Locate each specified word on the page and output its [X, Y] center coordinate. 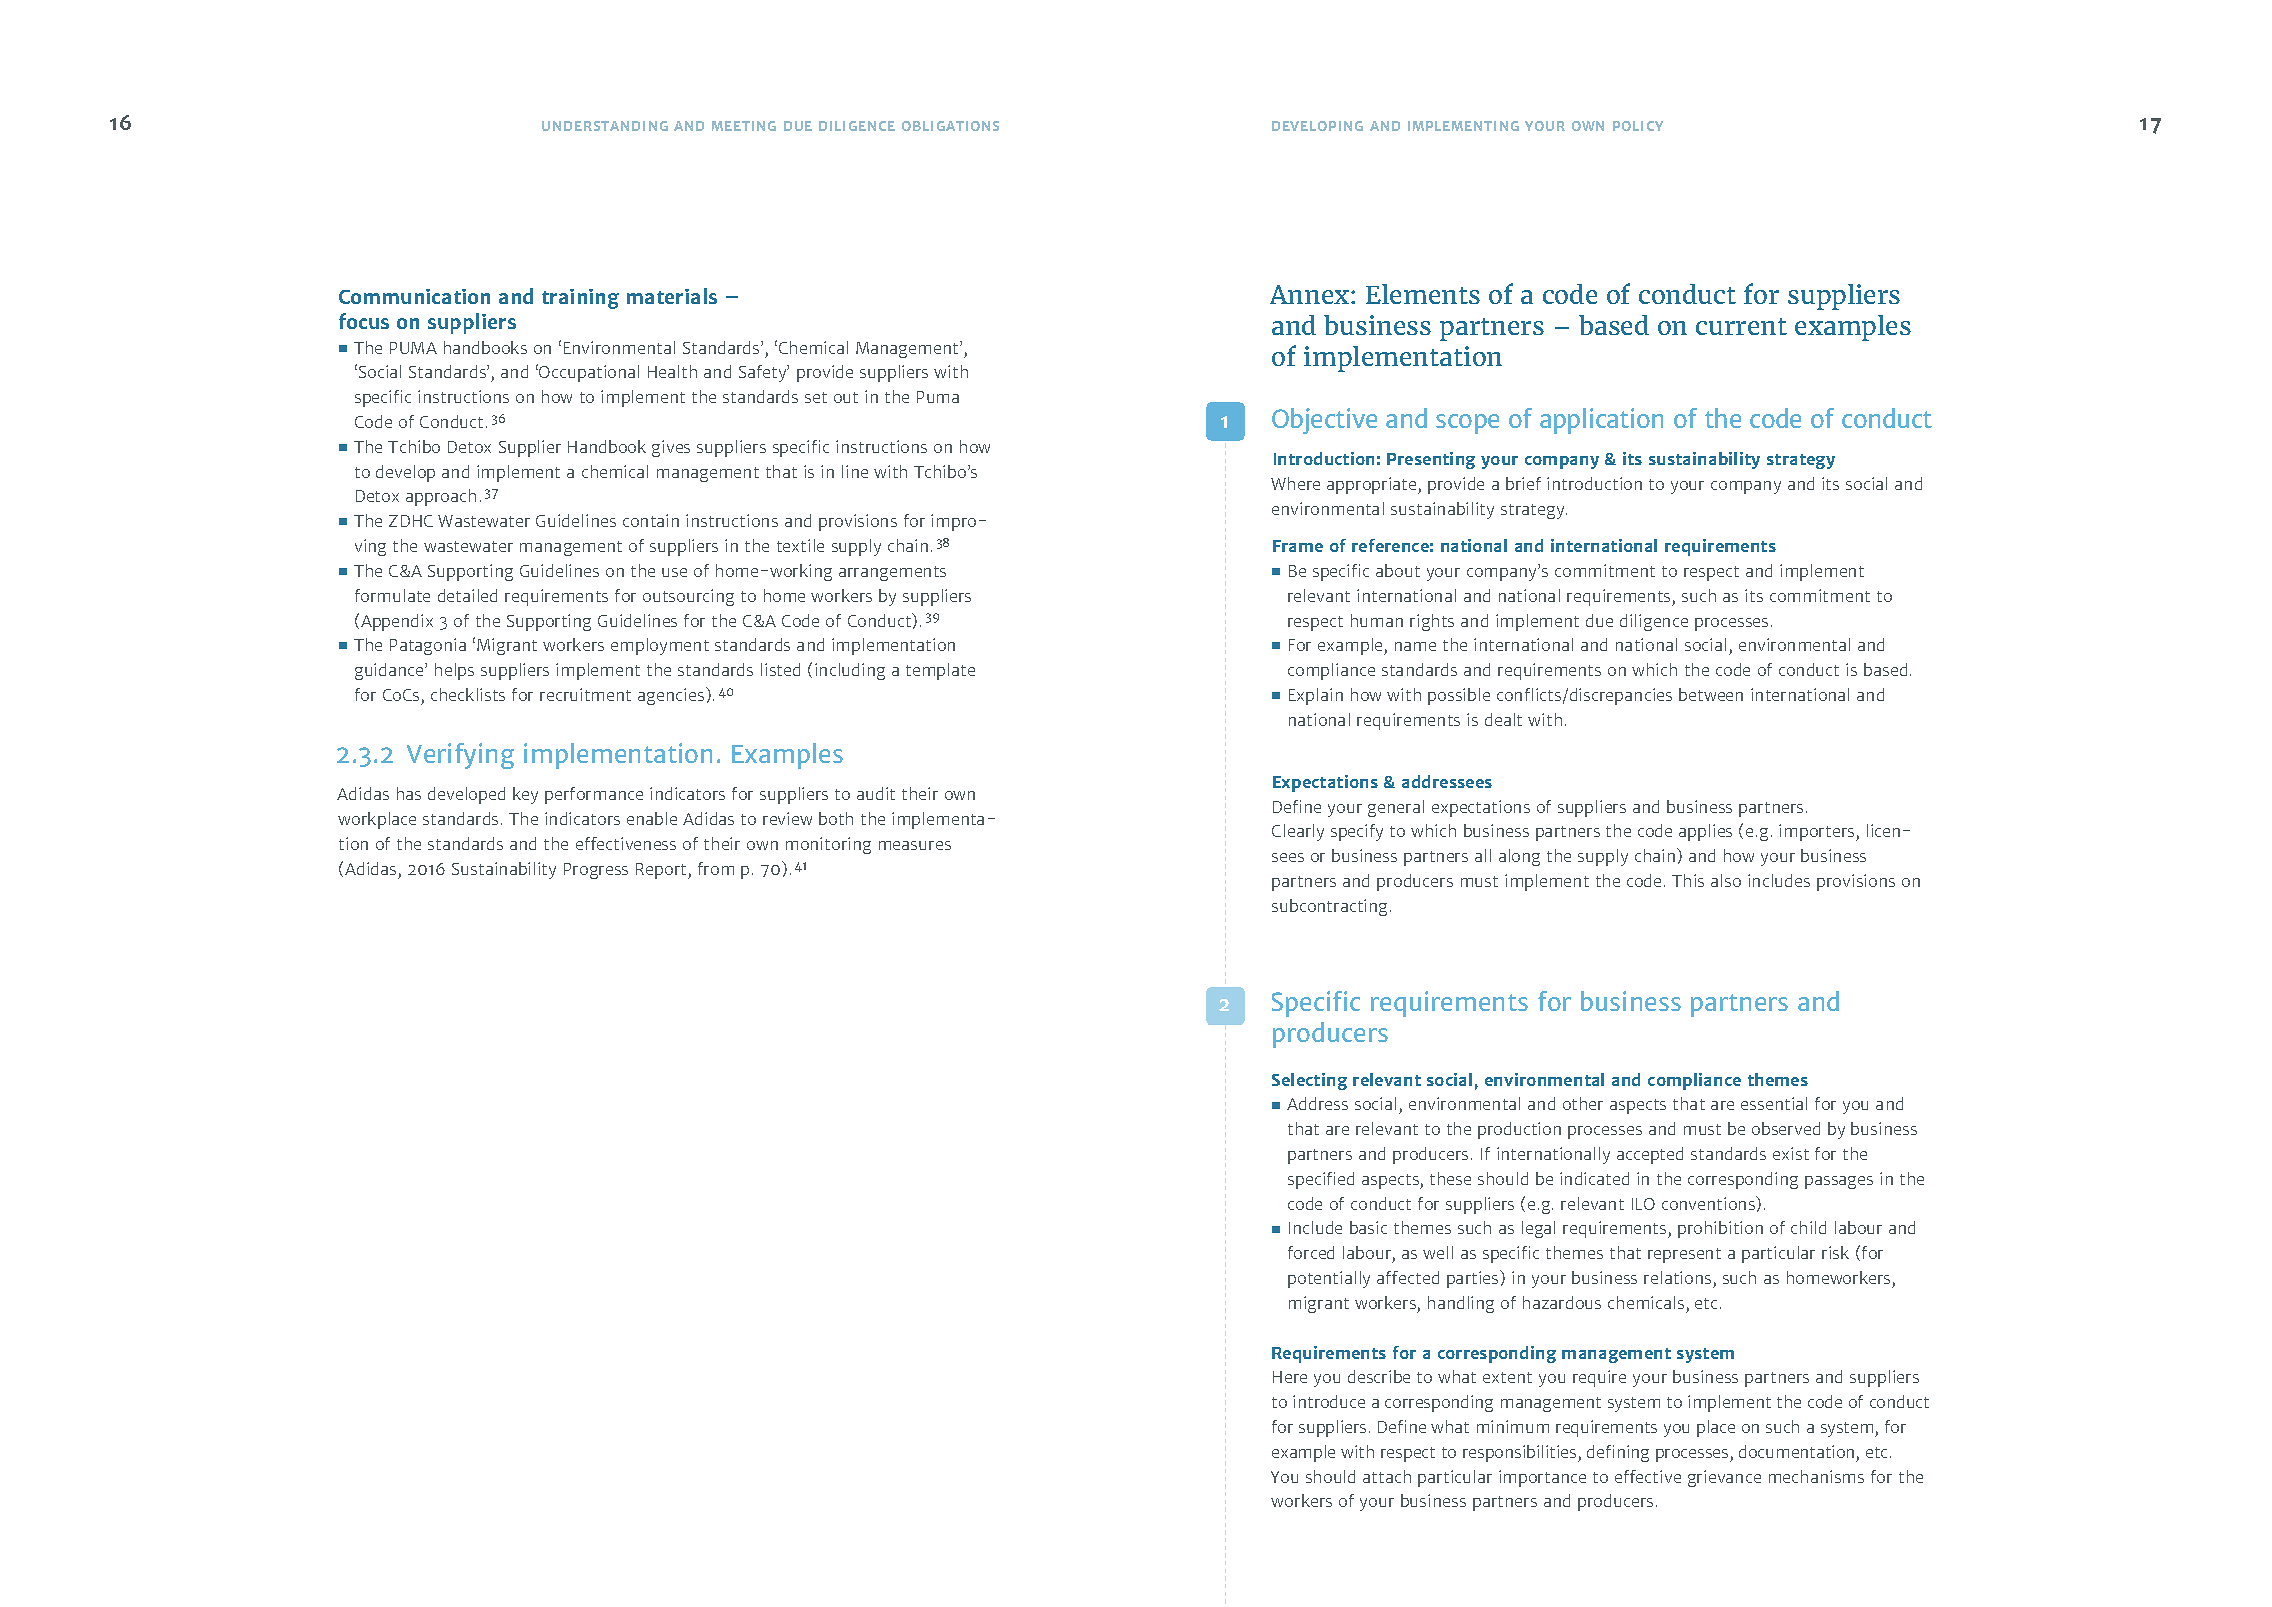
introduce [1329, 1401]
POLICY [1638, 126]
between [1711, 694]
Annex [1311, 294]
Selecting [1309, 1081]
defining [1618, 1453]
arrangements [892, 573]
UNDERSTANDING [605, 126]
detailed [467, 595]
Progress [596, 871]
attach [1387, 1476]
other [1583, 1103]
